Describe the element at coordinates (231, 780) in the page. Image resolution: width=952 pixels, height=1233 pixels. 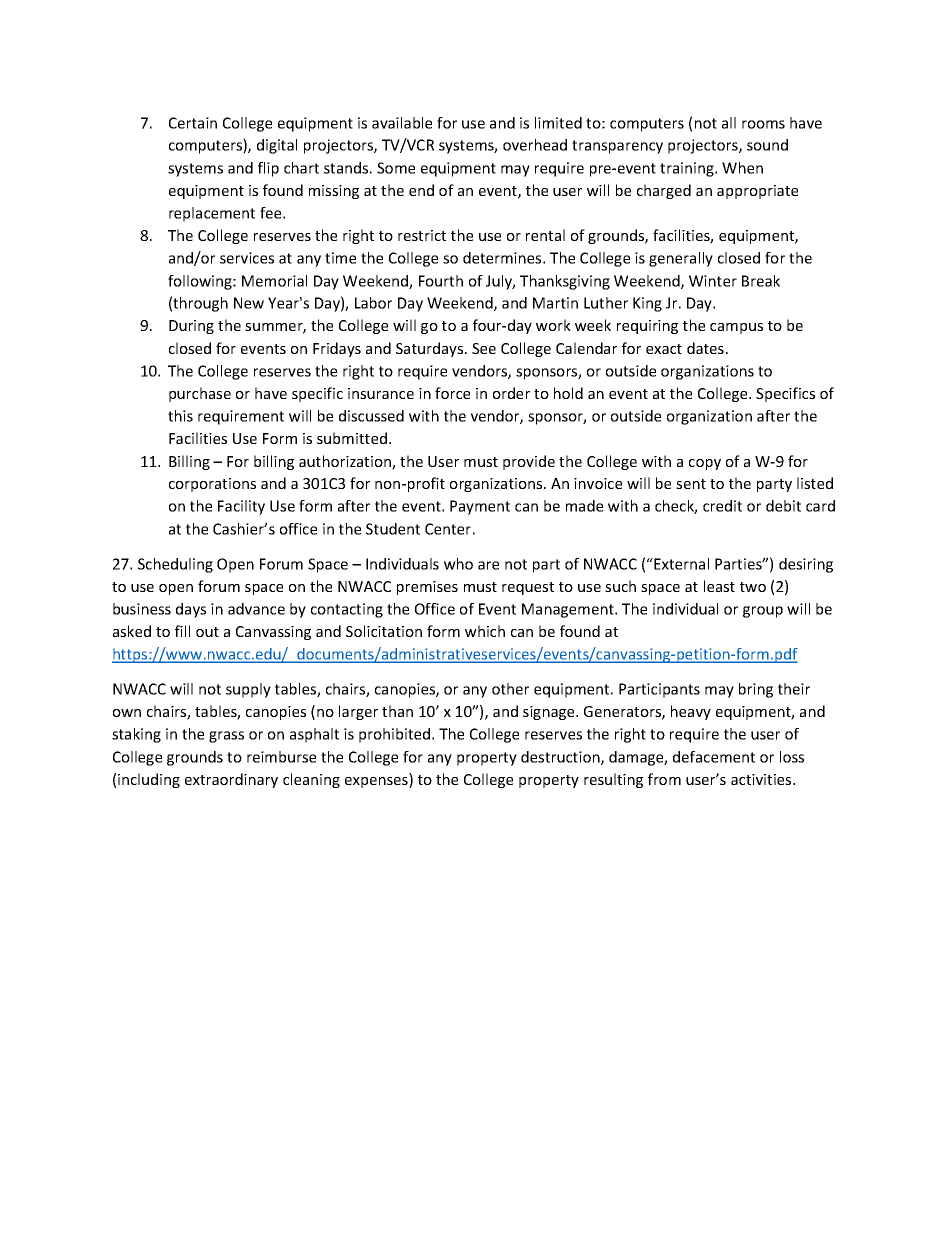
I see `extraordinary` at that location.
